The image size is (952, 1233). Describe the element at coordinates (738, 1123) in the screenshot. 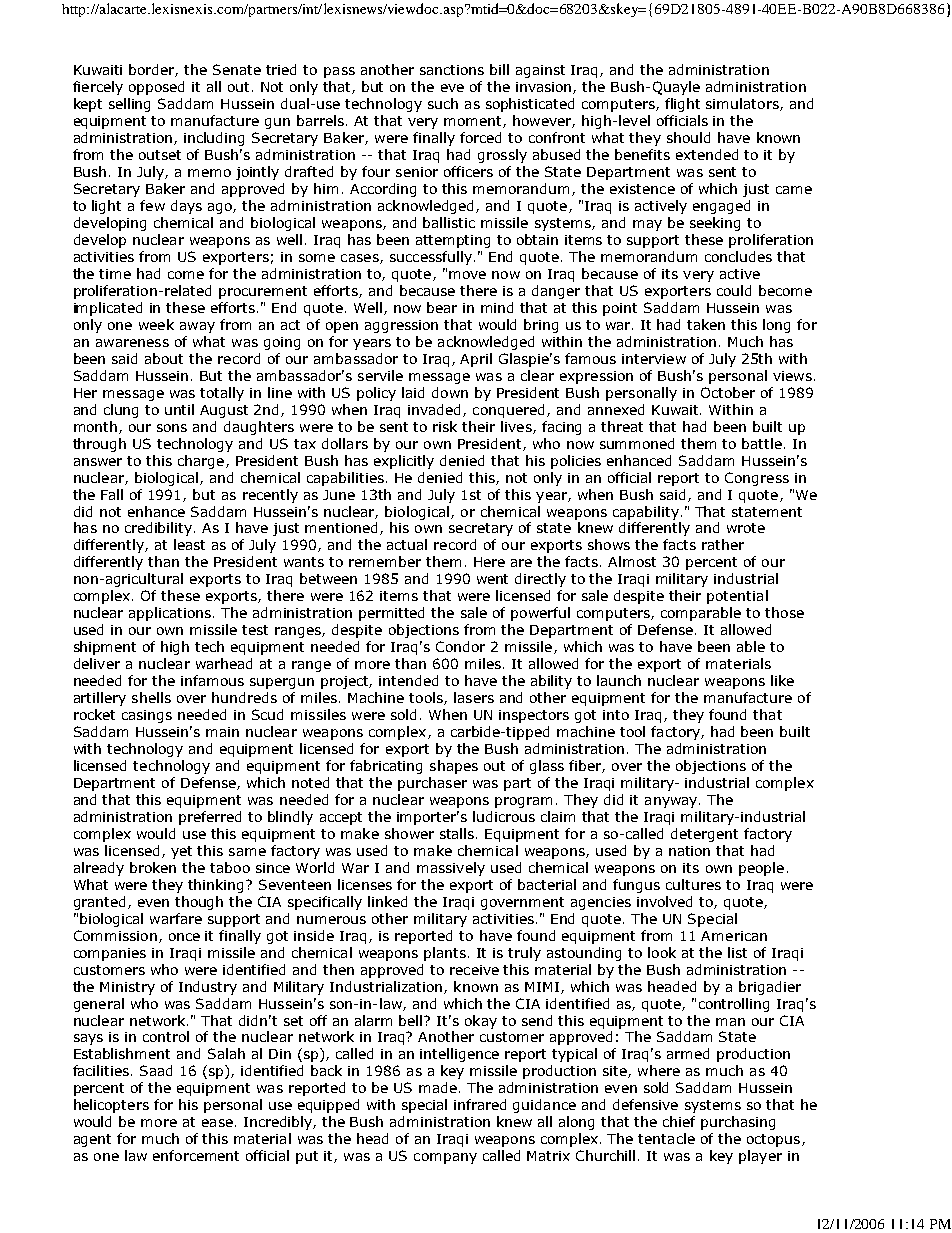

I see `purchasing` at that location.
